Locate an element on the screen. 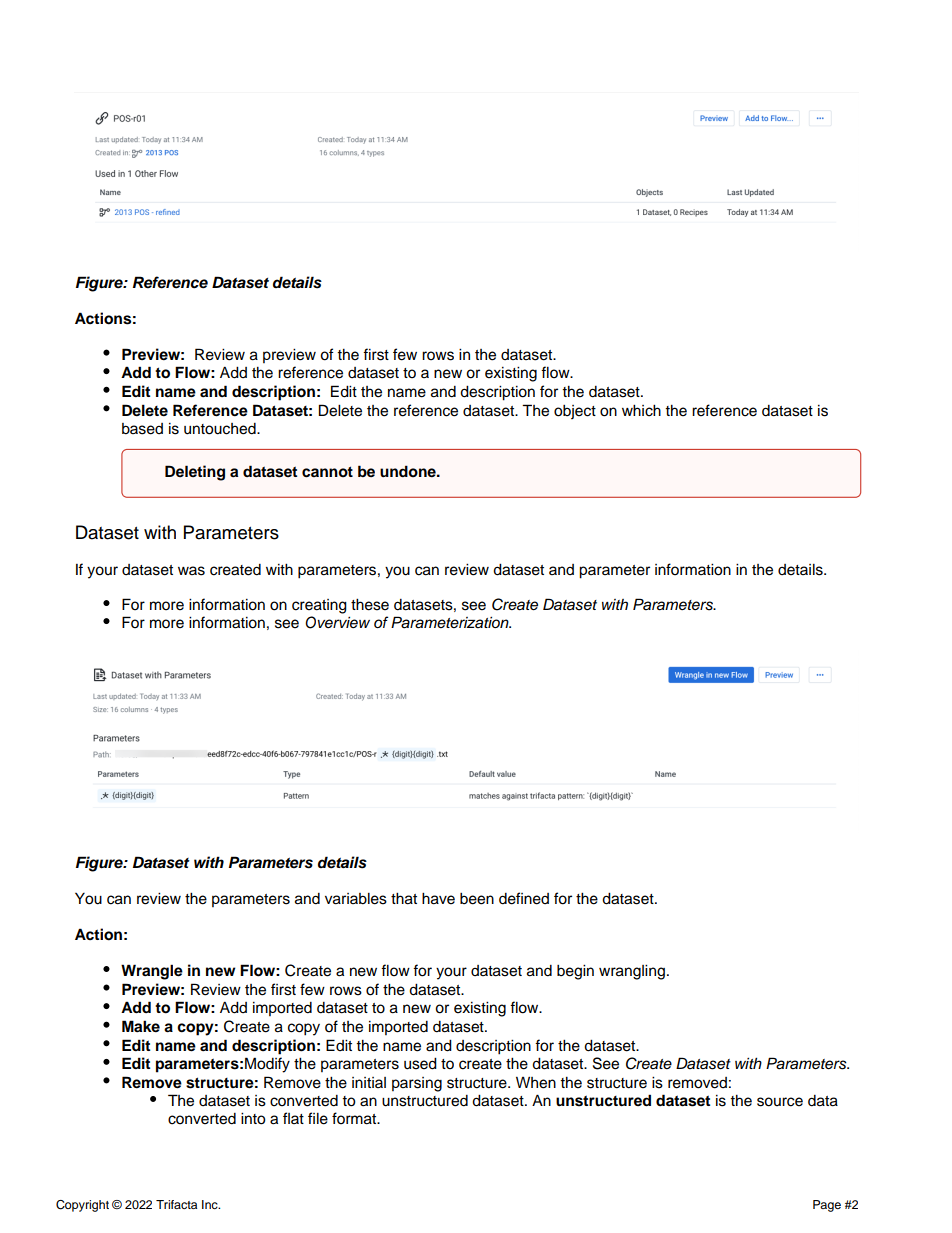 This screenshot has height=1233, width=952. object is located at coordinates (575, 412).
